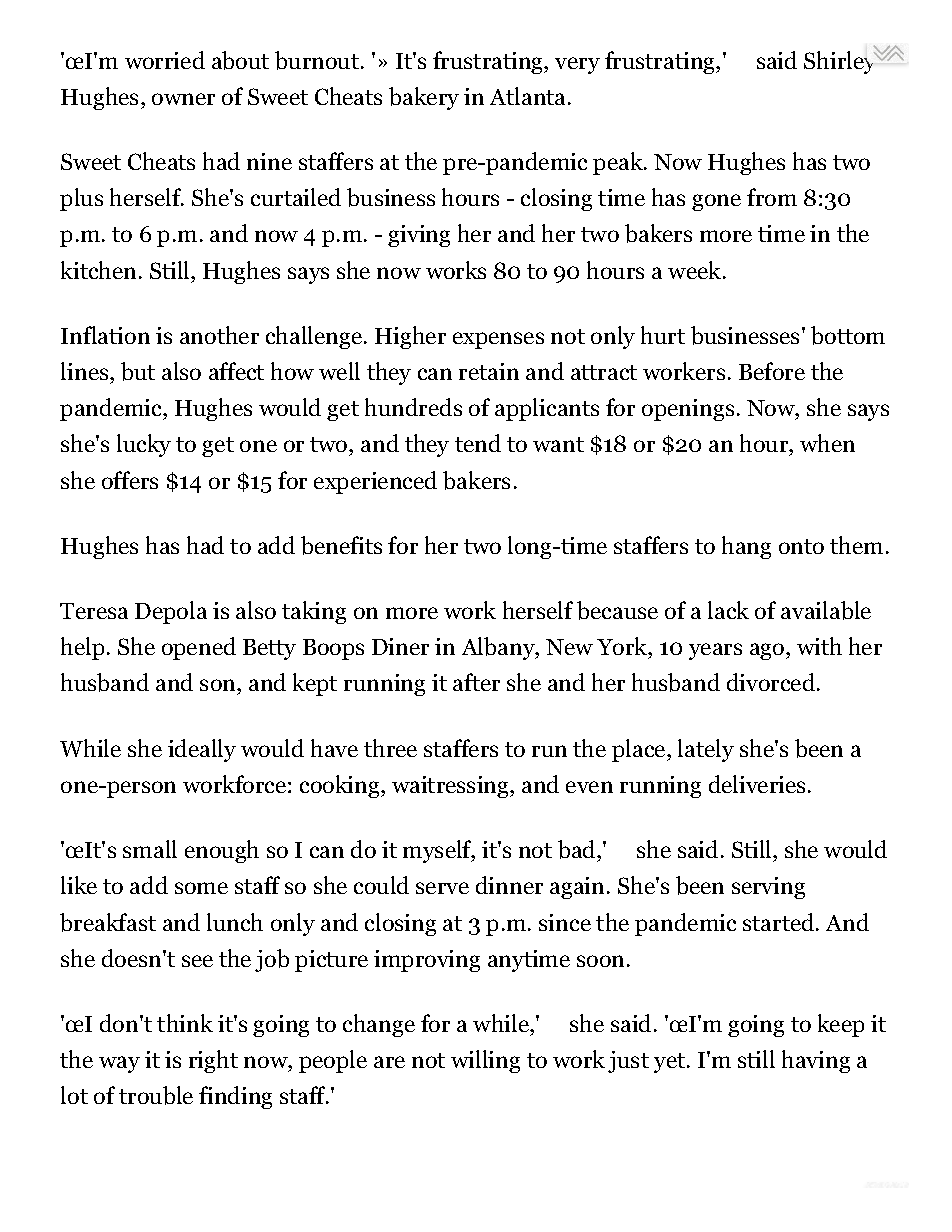  I want to click on expenses, so click(498, 340).
